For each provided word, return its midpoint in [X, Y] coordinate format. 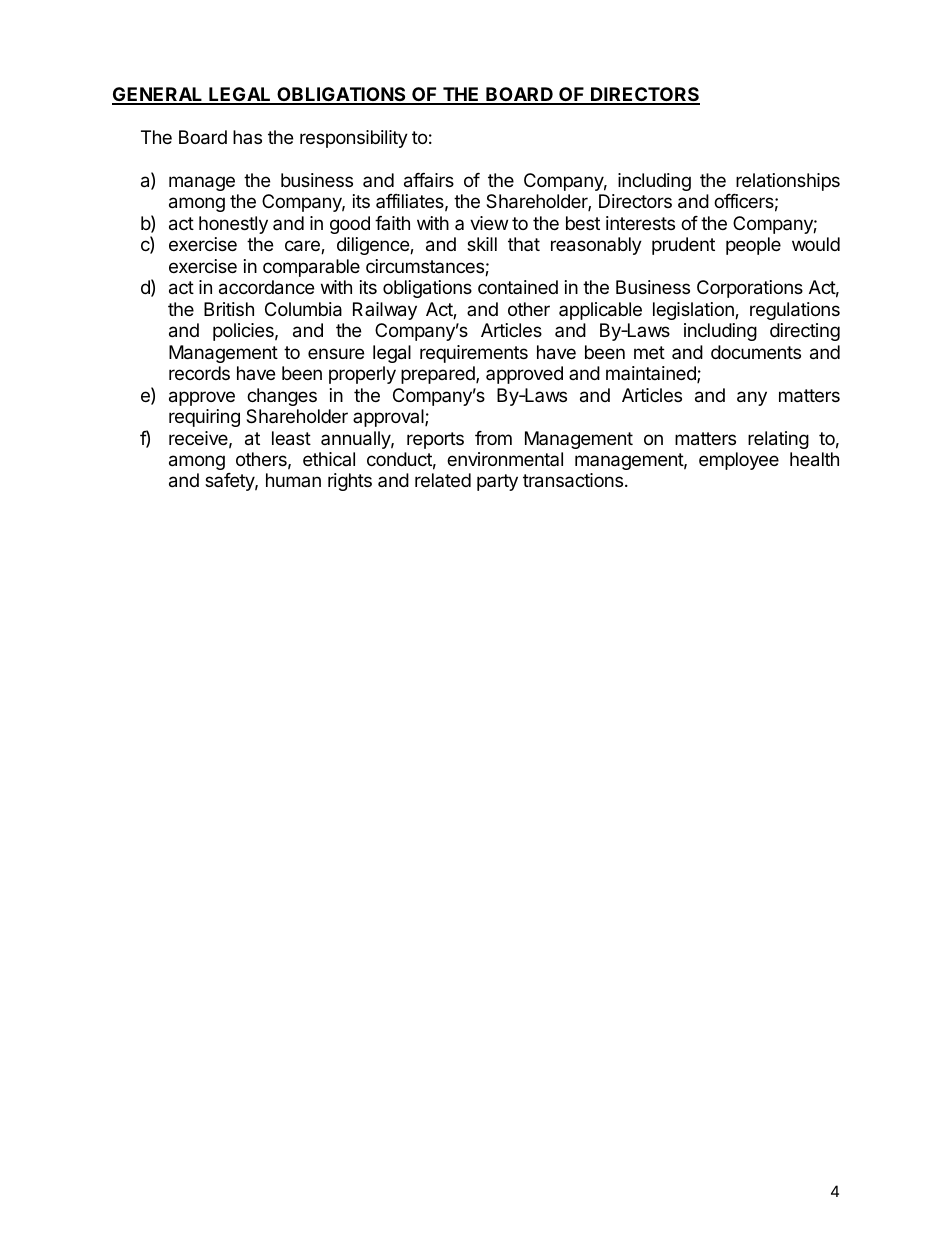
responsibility [354, 139]
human [293, 480]
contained [518, 287]
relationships [788, 182]
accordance [266, 287]
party [497, 482]
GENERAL [158, 95]
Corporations [750, 289]
